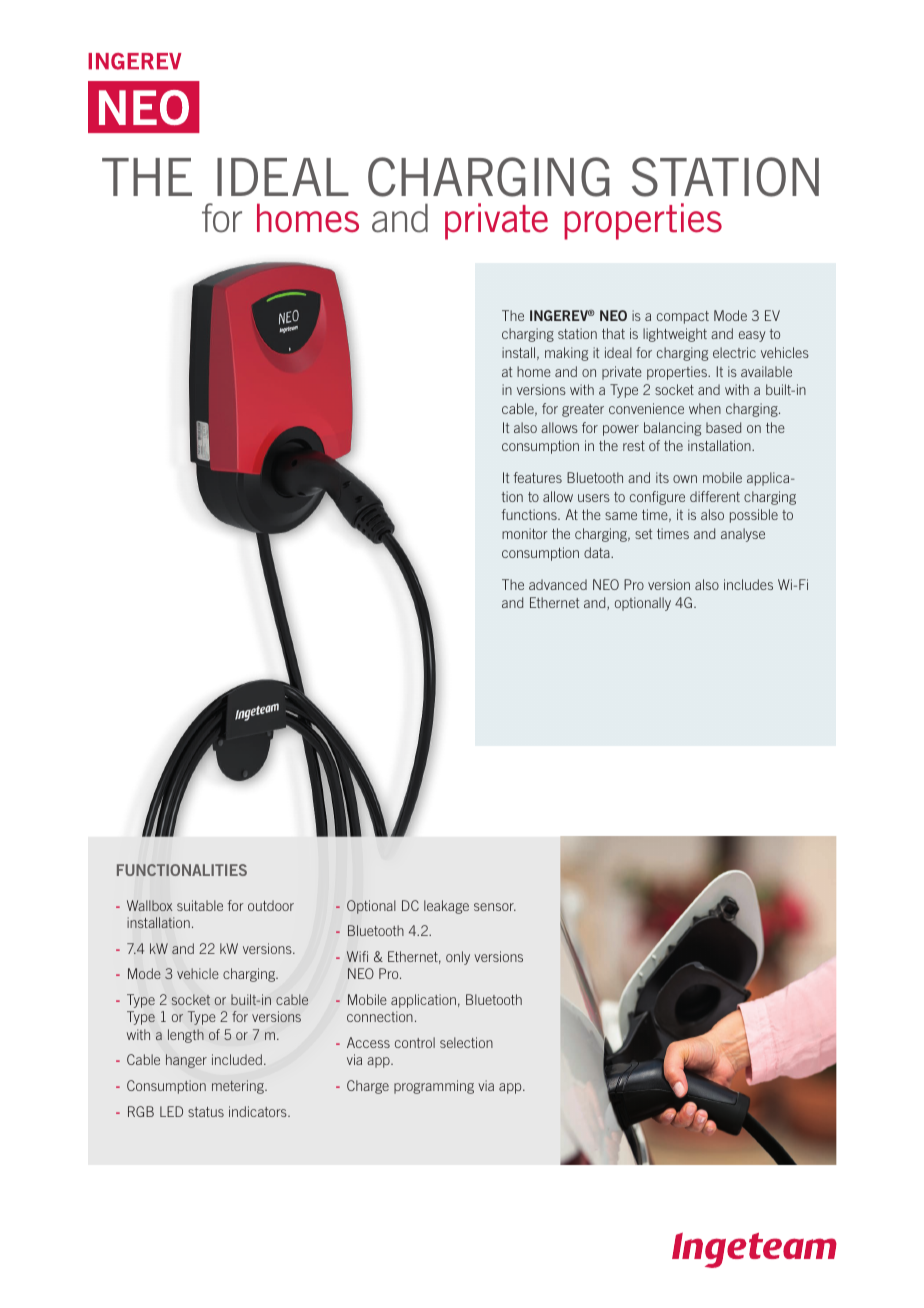  I want to click on metering, so click(239, 1087).
